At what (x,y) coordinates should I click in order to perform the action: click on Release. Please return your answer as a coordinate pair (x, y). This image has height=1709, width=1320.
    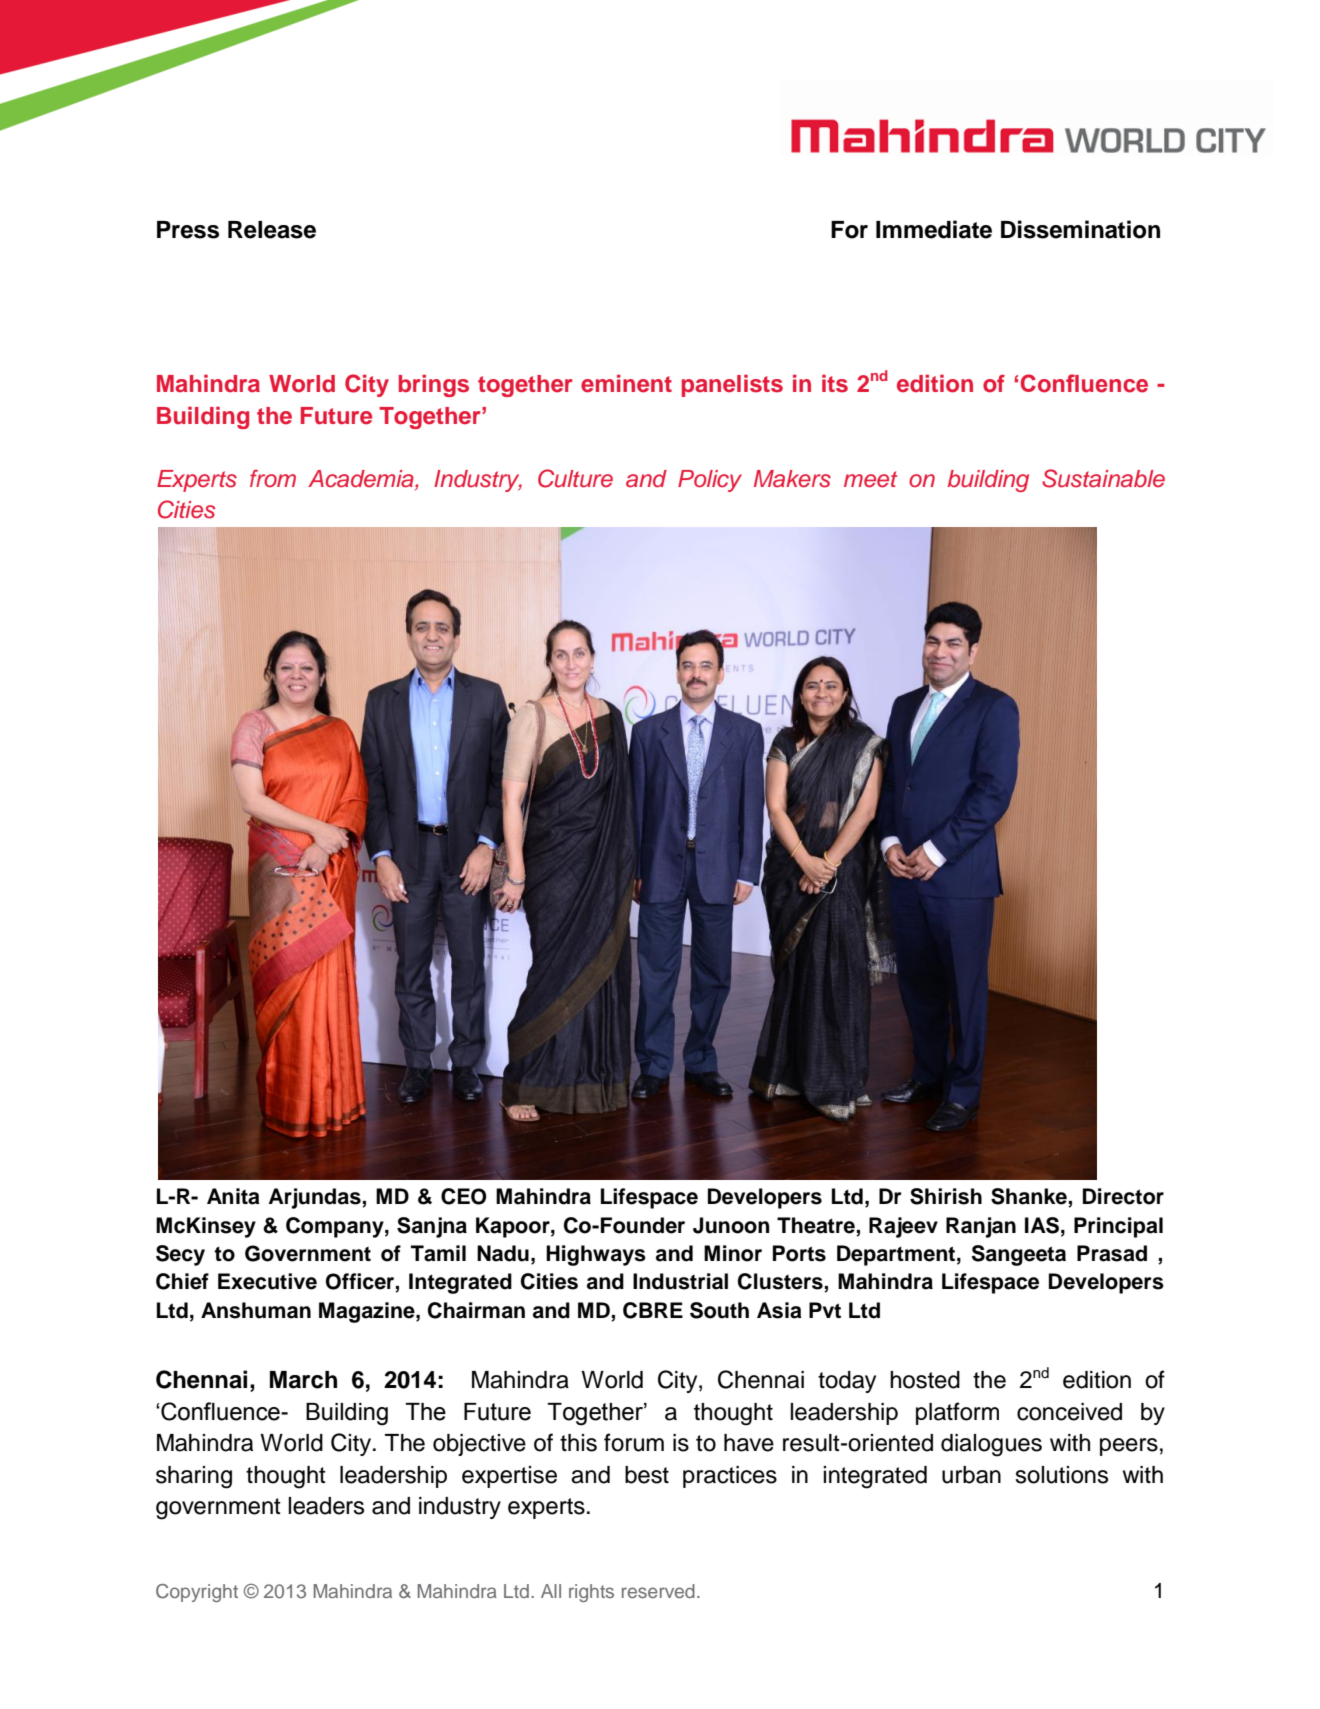
    Looking at the image, I should click on (272, 230).
